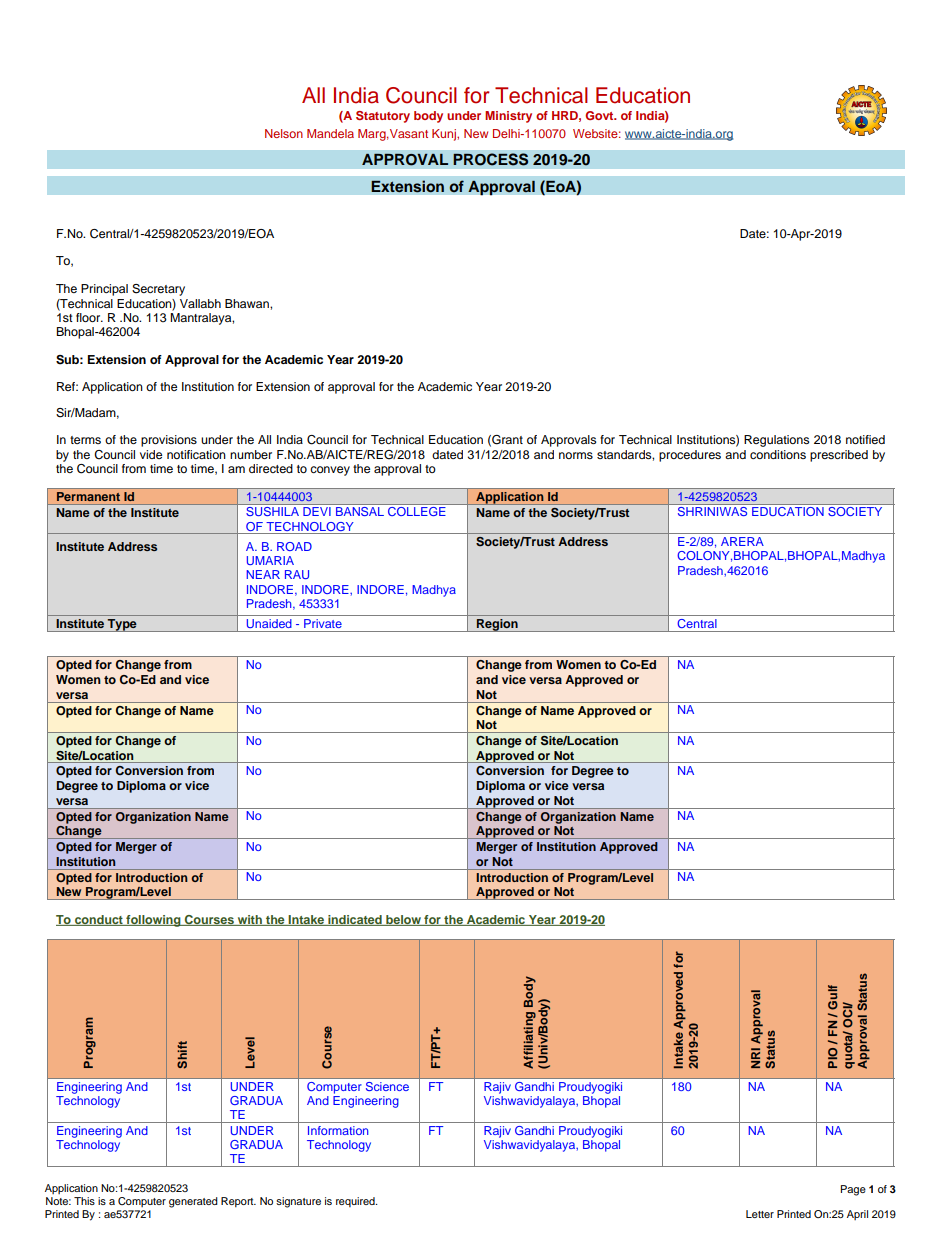 The image size is (952, 1233). What do you see at coordinates (497, 625) in the page?
I see `Region` at bounding box center [497, 625].
